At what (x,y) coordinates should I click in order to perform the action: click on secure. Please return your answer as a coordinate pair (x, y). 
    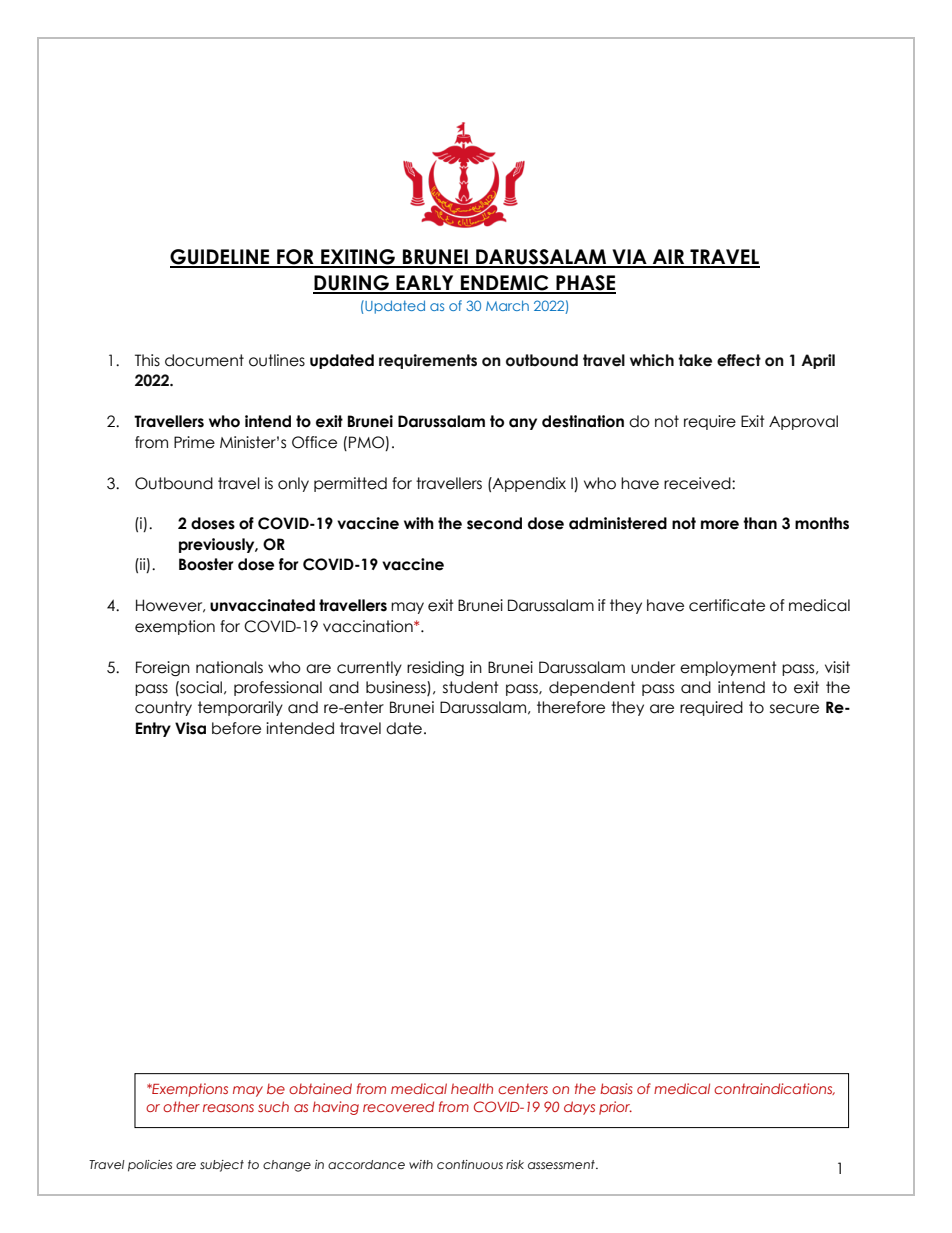
    Looking at the image, I should click on (794, 709).
